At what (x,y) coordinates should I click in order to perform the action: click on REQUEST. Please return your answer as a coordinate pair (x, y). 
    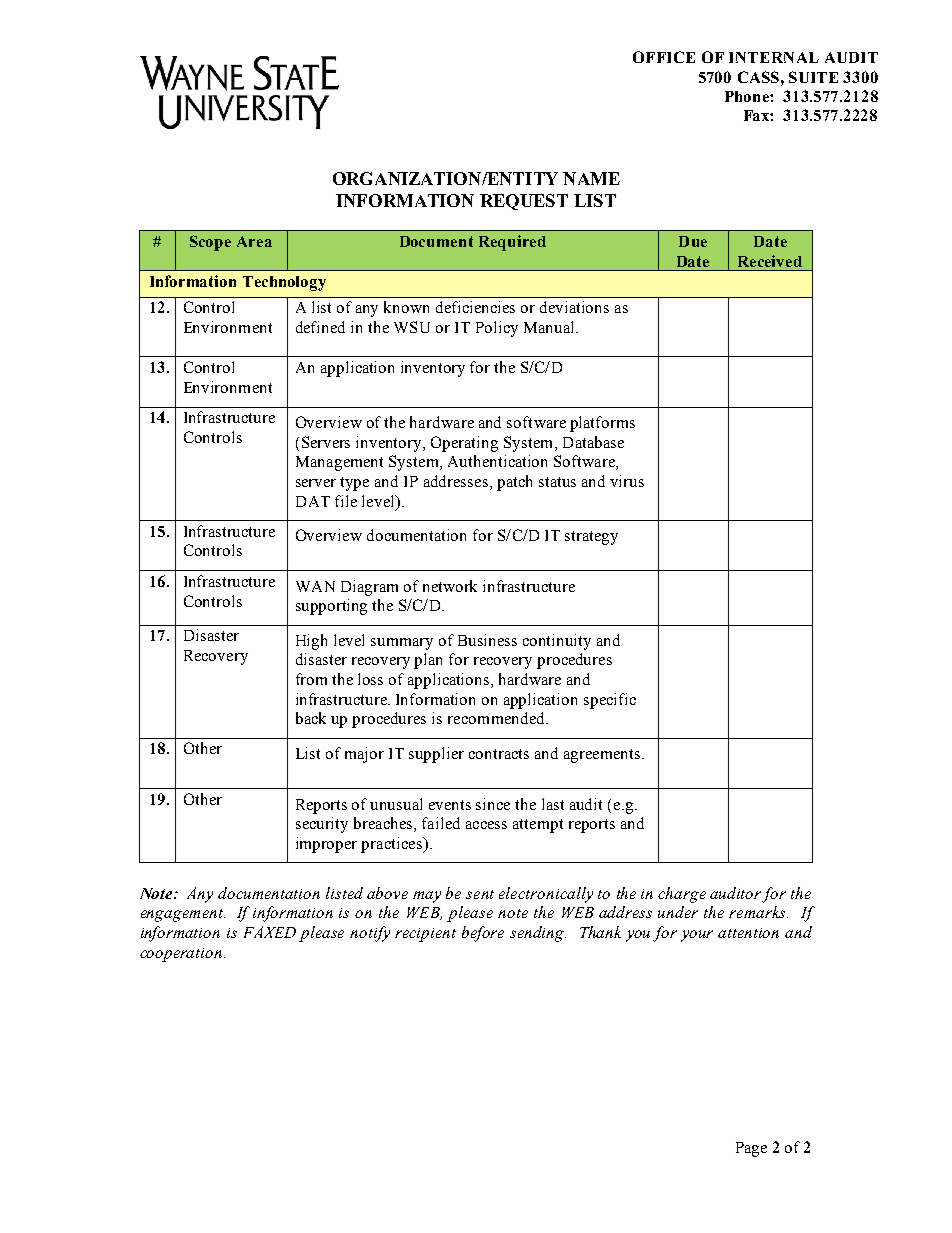
    Looking at the image, I should click on (524, 202).
